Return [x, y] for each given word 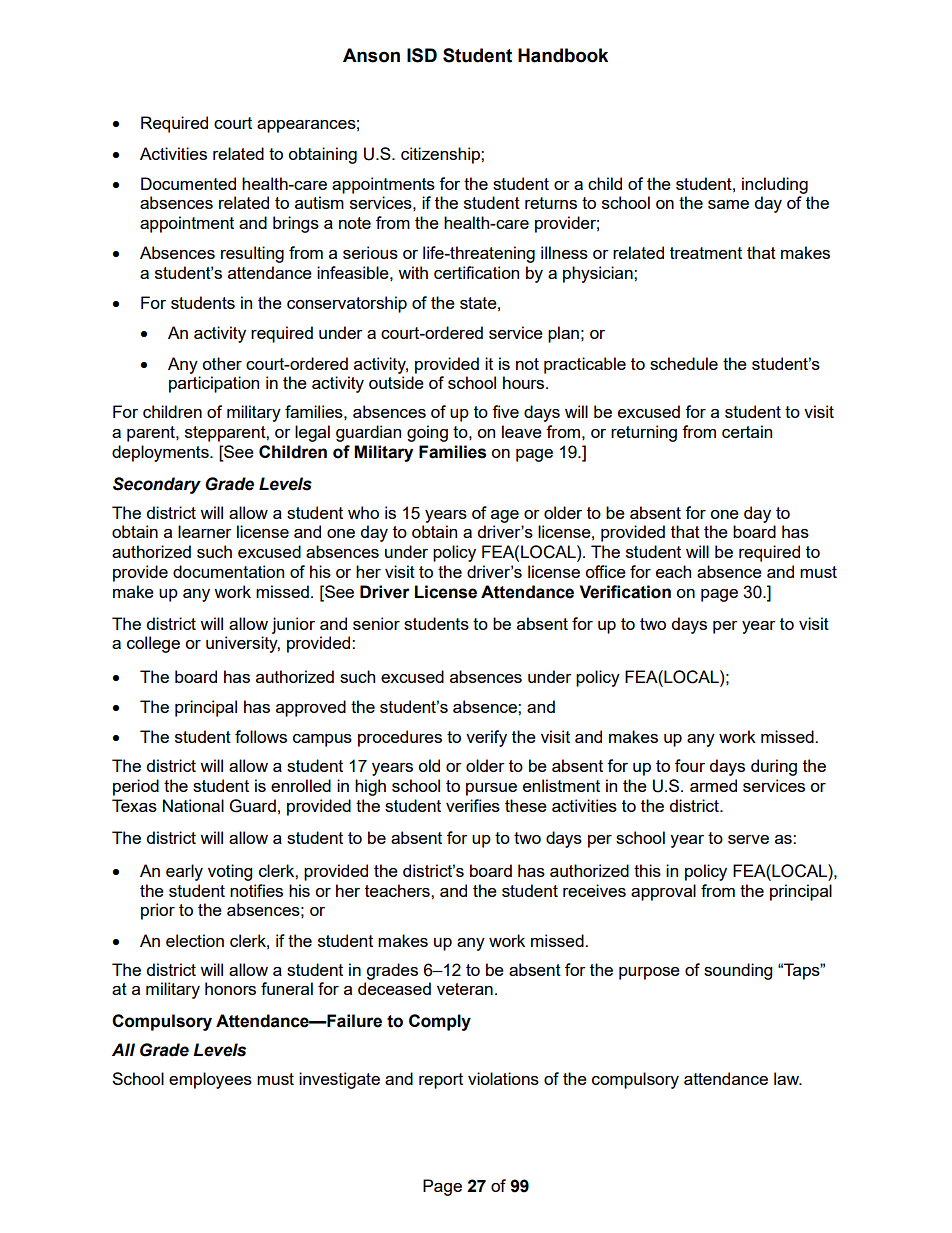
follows [261, 736]
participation [214, 384]
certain [747, 431]
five [505, 411]
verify [486, 738]
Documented [188, 183]
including [775, 185]
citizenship [441, 155]
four [690, 765]
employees [210, 1080]
